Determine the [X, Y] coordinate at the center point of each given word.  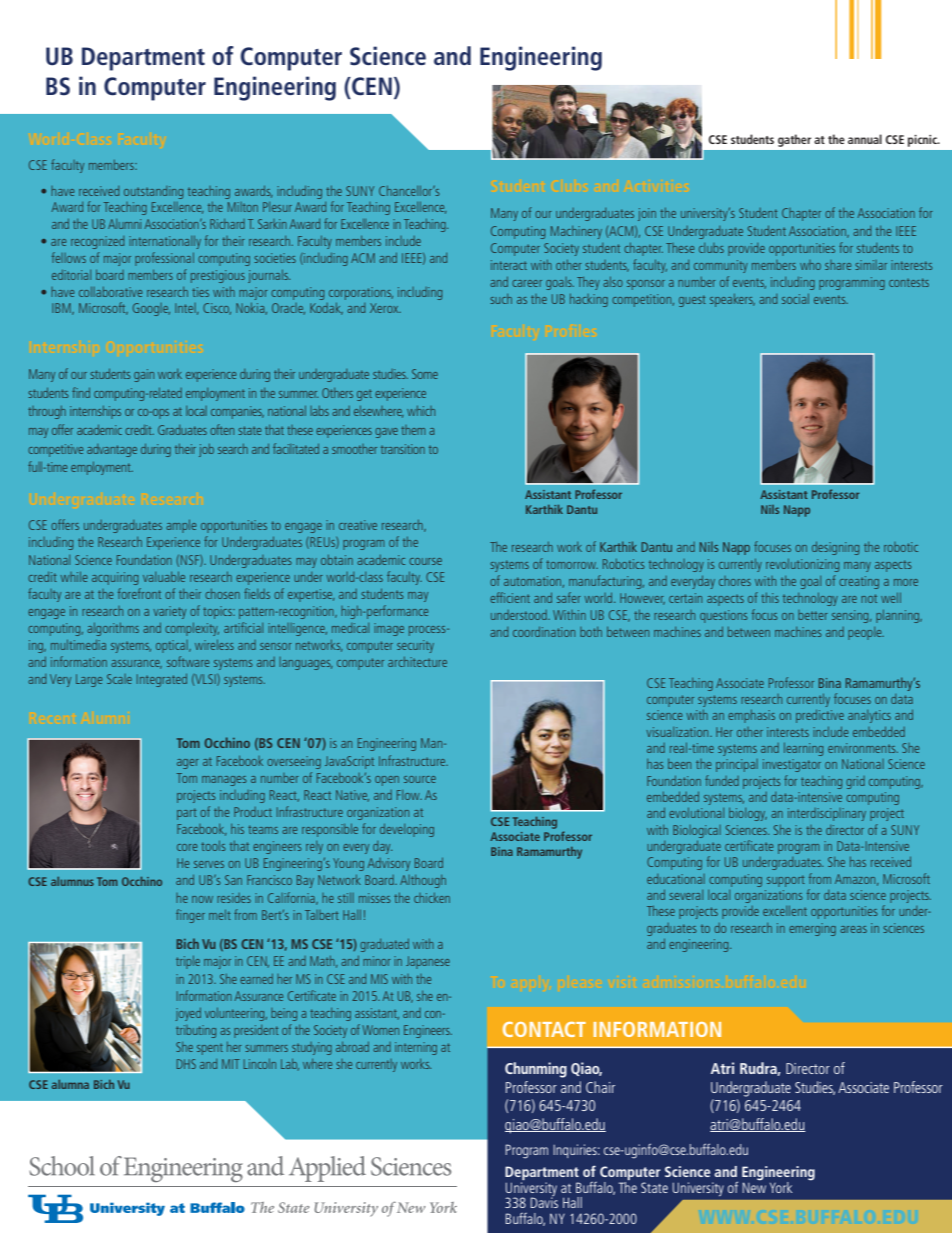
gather [794, 140]
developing [407, 830]
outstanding [153, 192]
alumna [70, 1084]
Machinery [576, 232]
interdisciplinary [827, 814]
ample [181, 526]
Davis [544, 1201]
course [425, 561]
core [187, 847]
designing [835, 548]
